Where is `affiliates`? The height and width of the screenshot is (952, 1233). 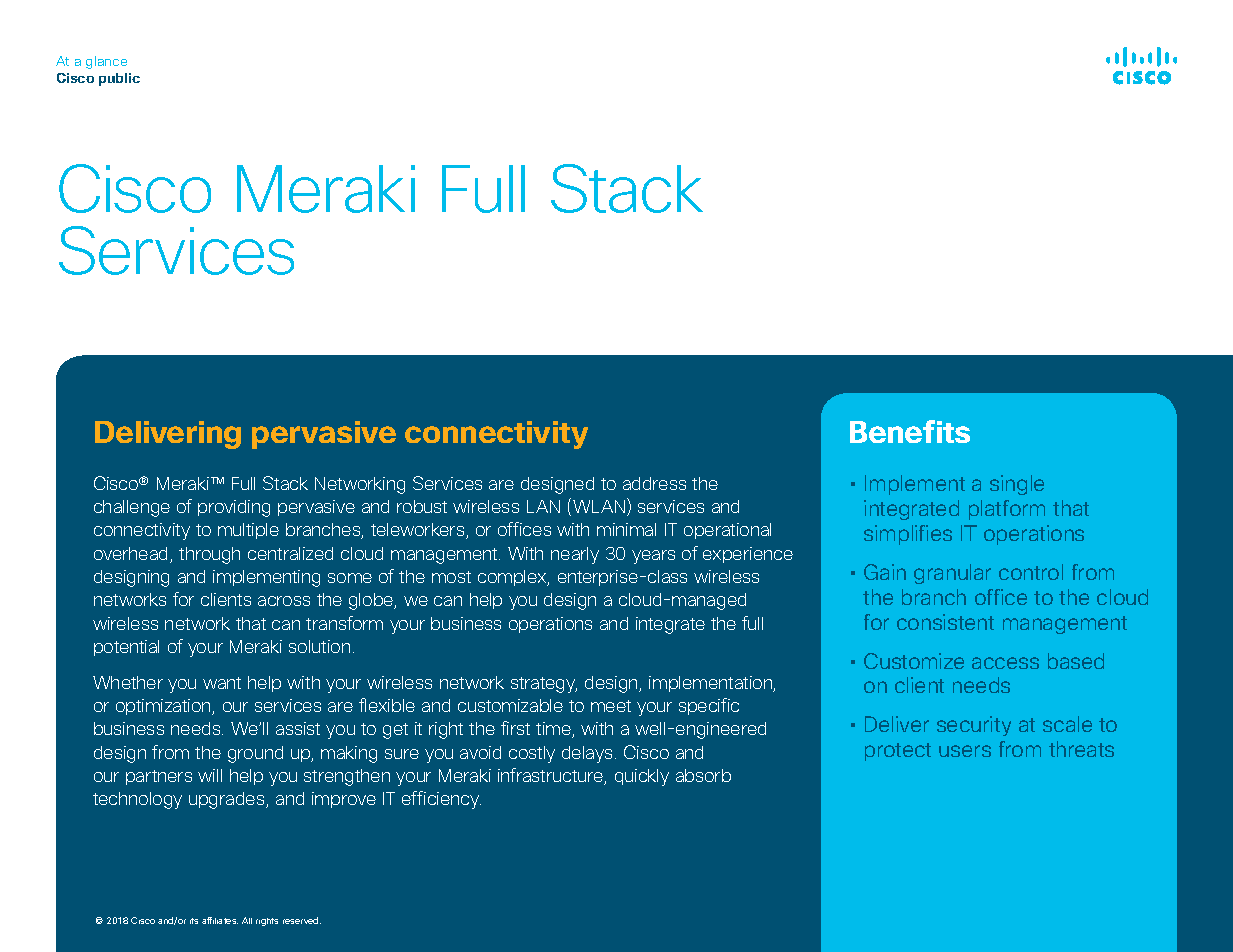 affiliates is located at coordinates (220, 920).
